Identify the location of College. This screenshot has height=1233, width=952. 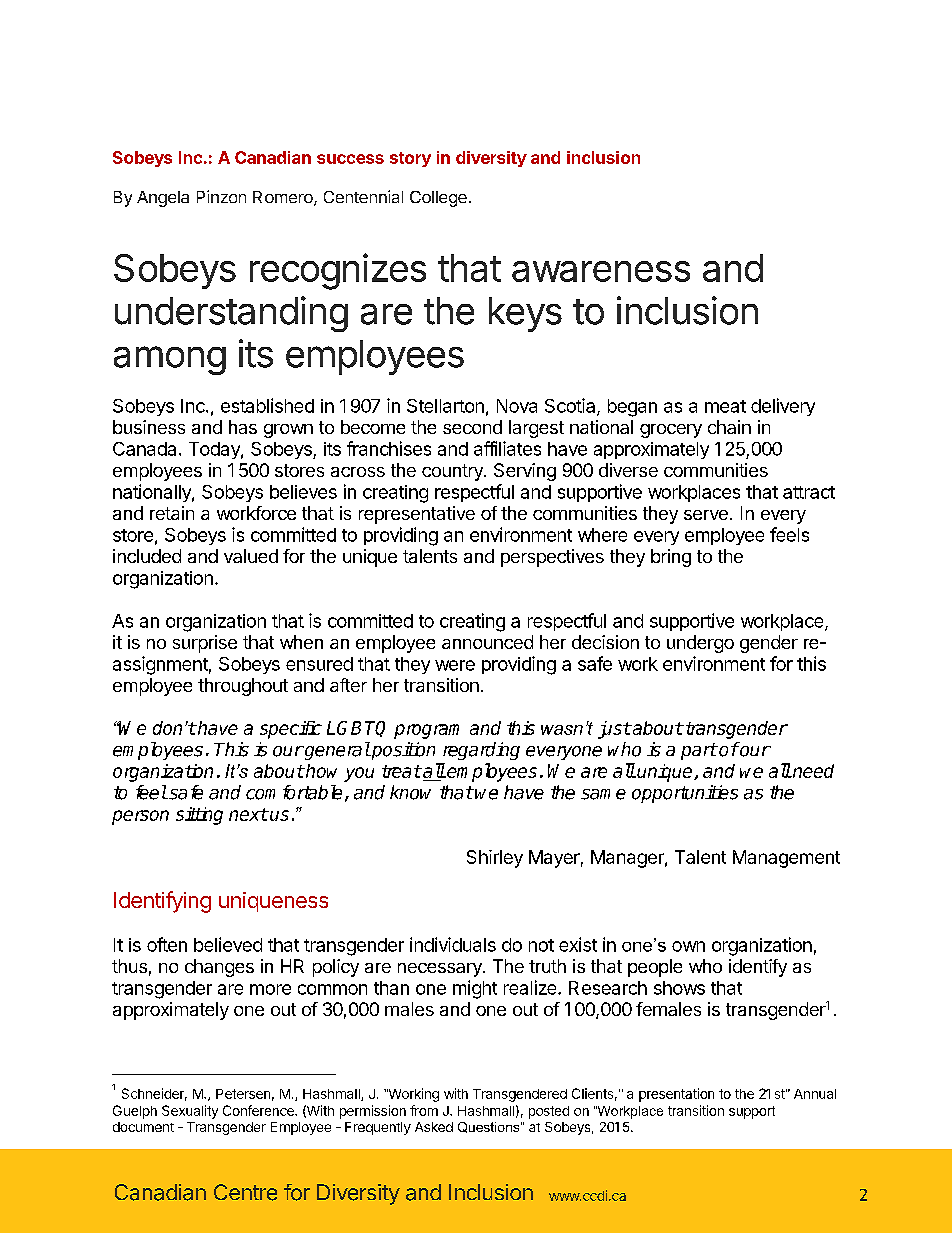
(438, 199).
